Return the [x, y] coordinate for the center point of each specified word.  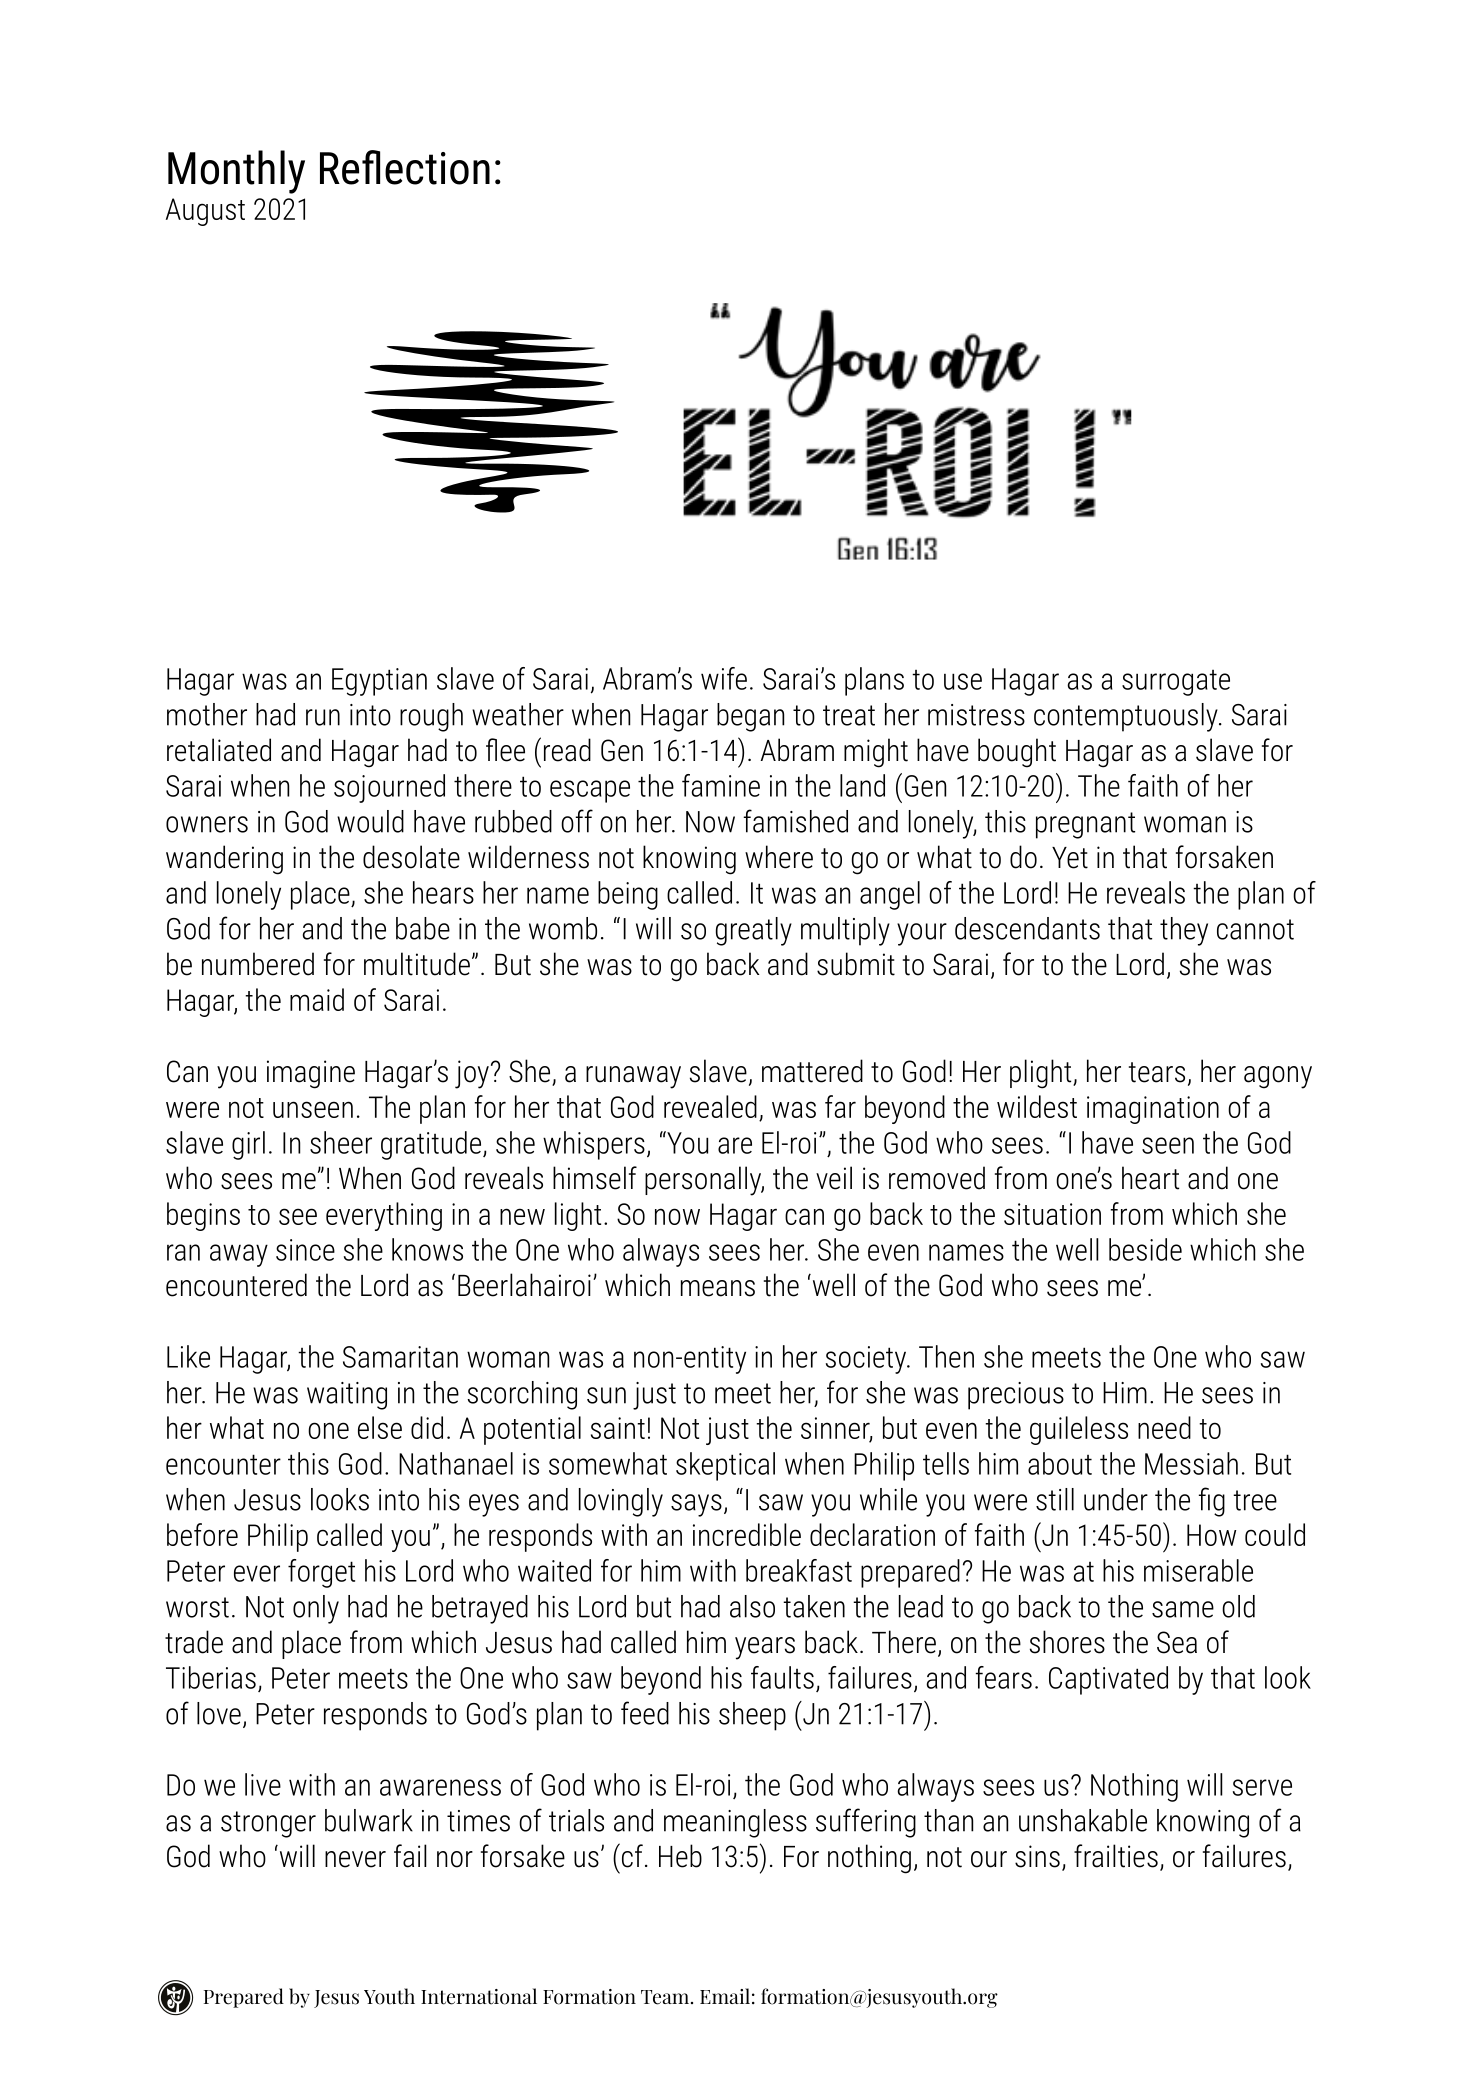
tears [1157, 1072]
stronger [268, 1824]
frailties [1116, 1856]
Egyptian [379, 682]
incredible [747, 1534]
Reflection [405, 167]
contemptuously [1127, 717]
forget [321, 1573]
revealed [710, 1106]
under [1116, 1499]
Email [725, 1996]
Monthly [236, 172]
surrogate [1176, 683]
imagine [311, 1074]
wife [724, 678]
